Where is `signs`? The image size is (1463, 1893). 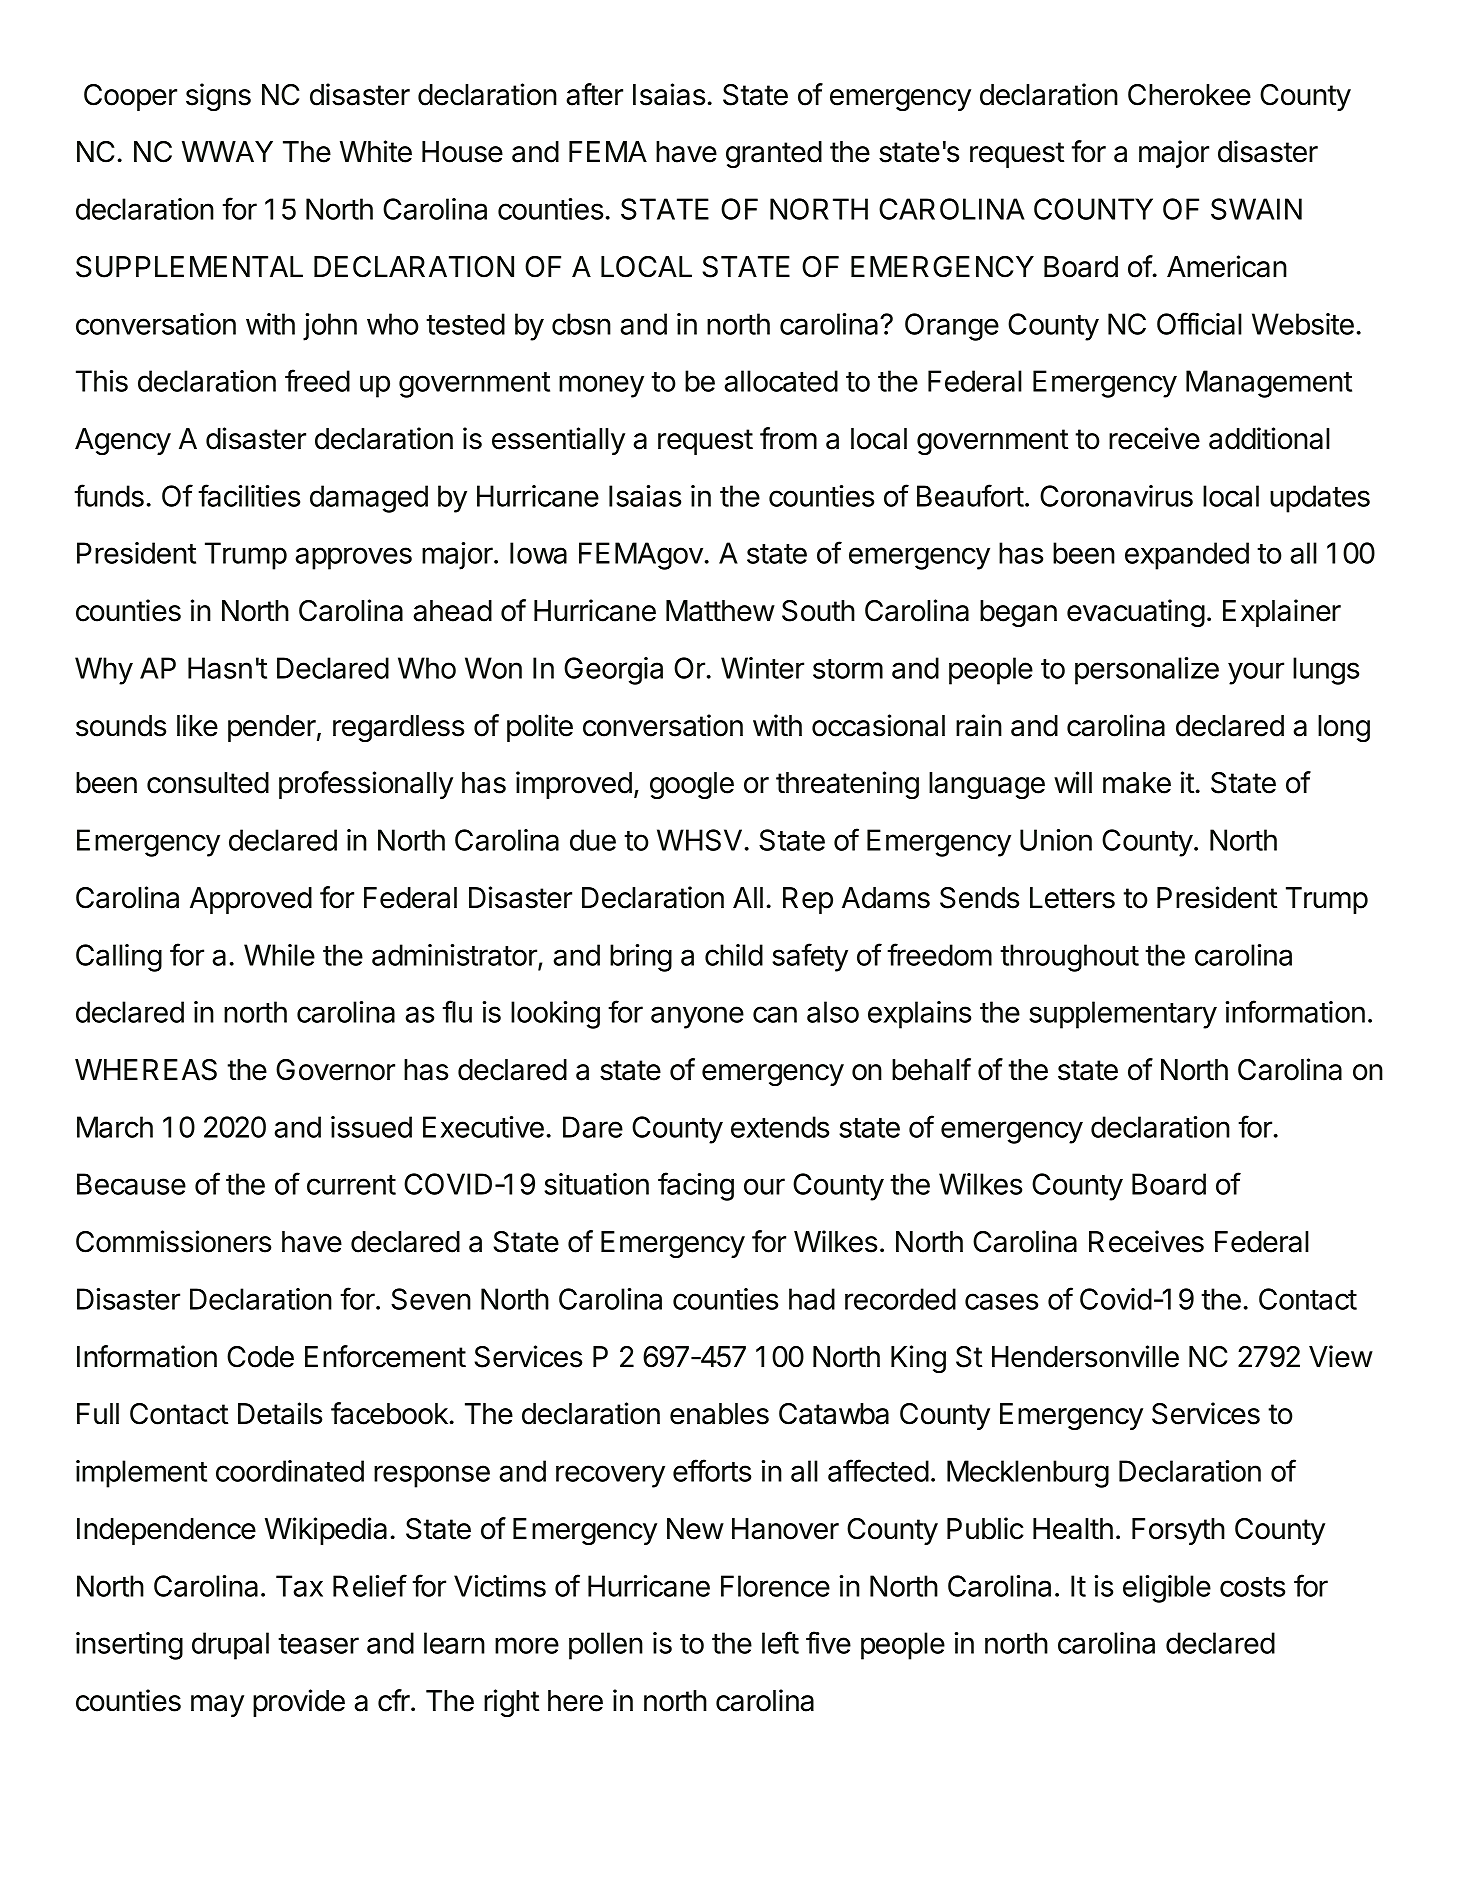 signs is located at coordinates (218, 97).
